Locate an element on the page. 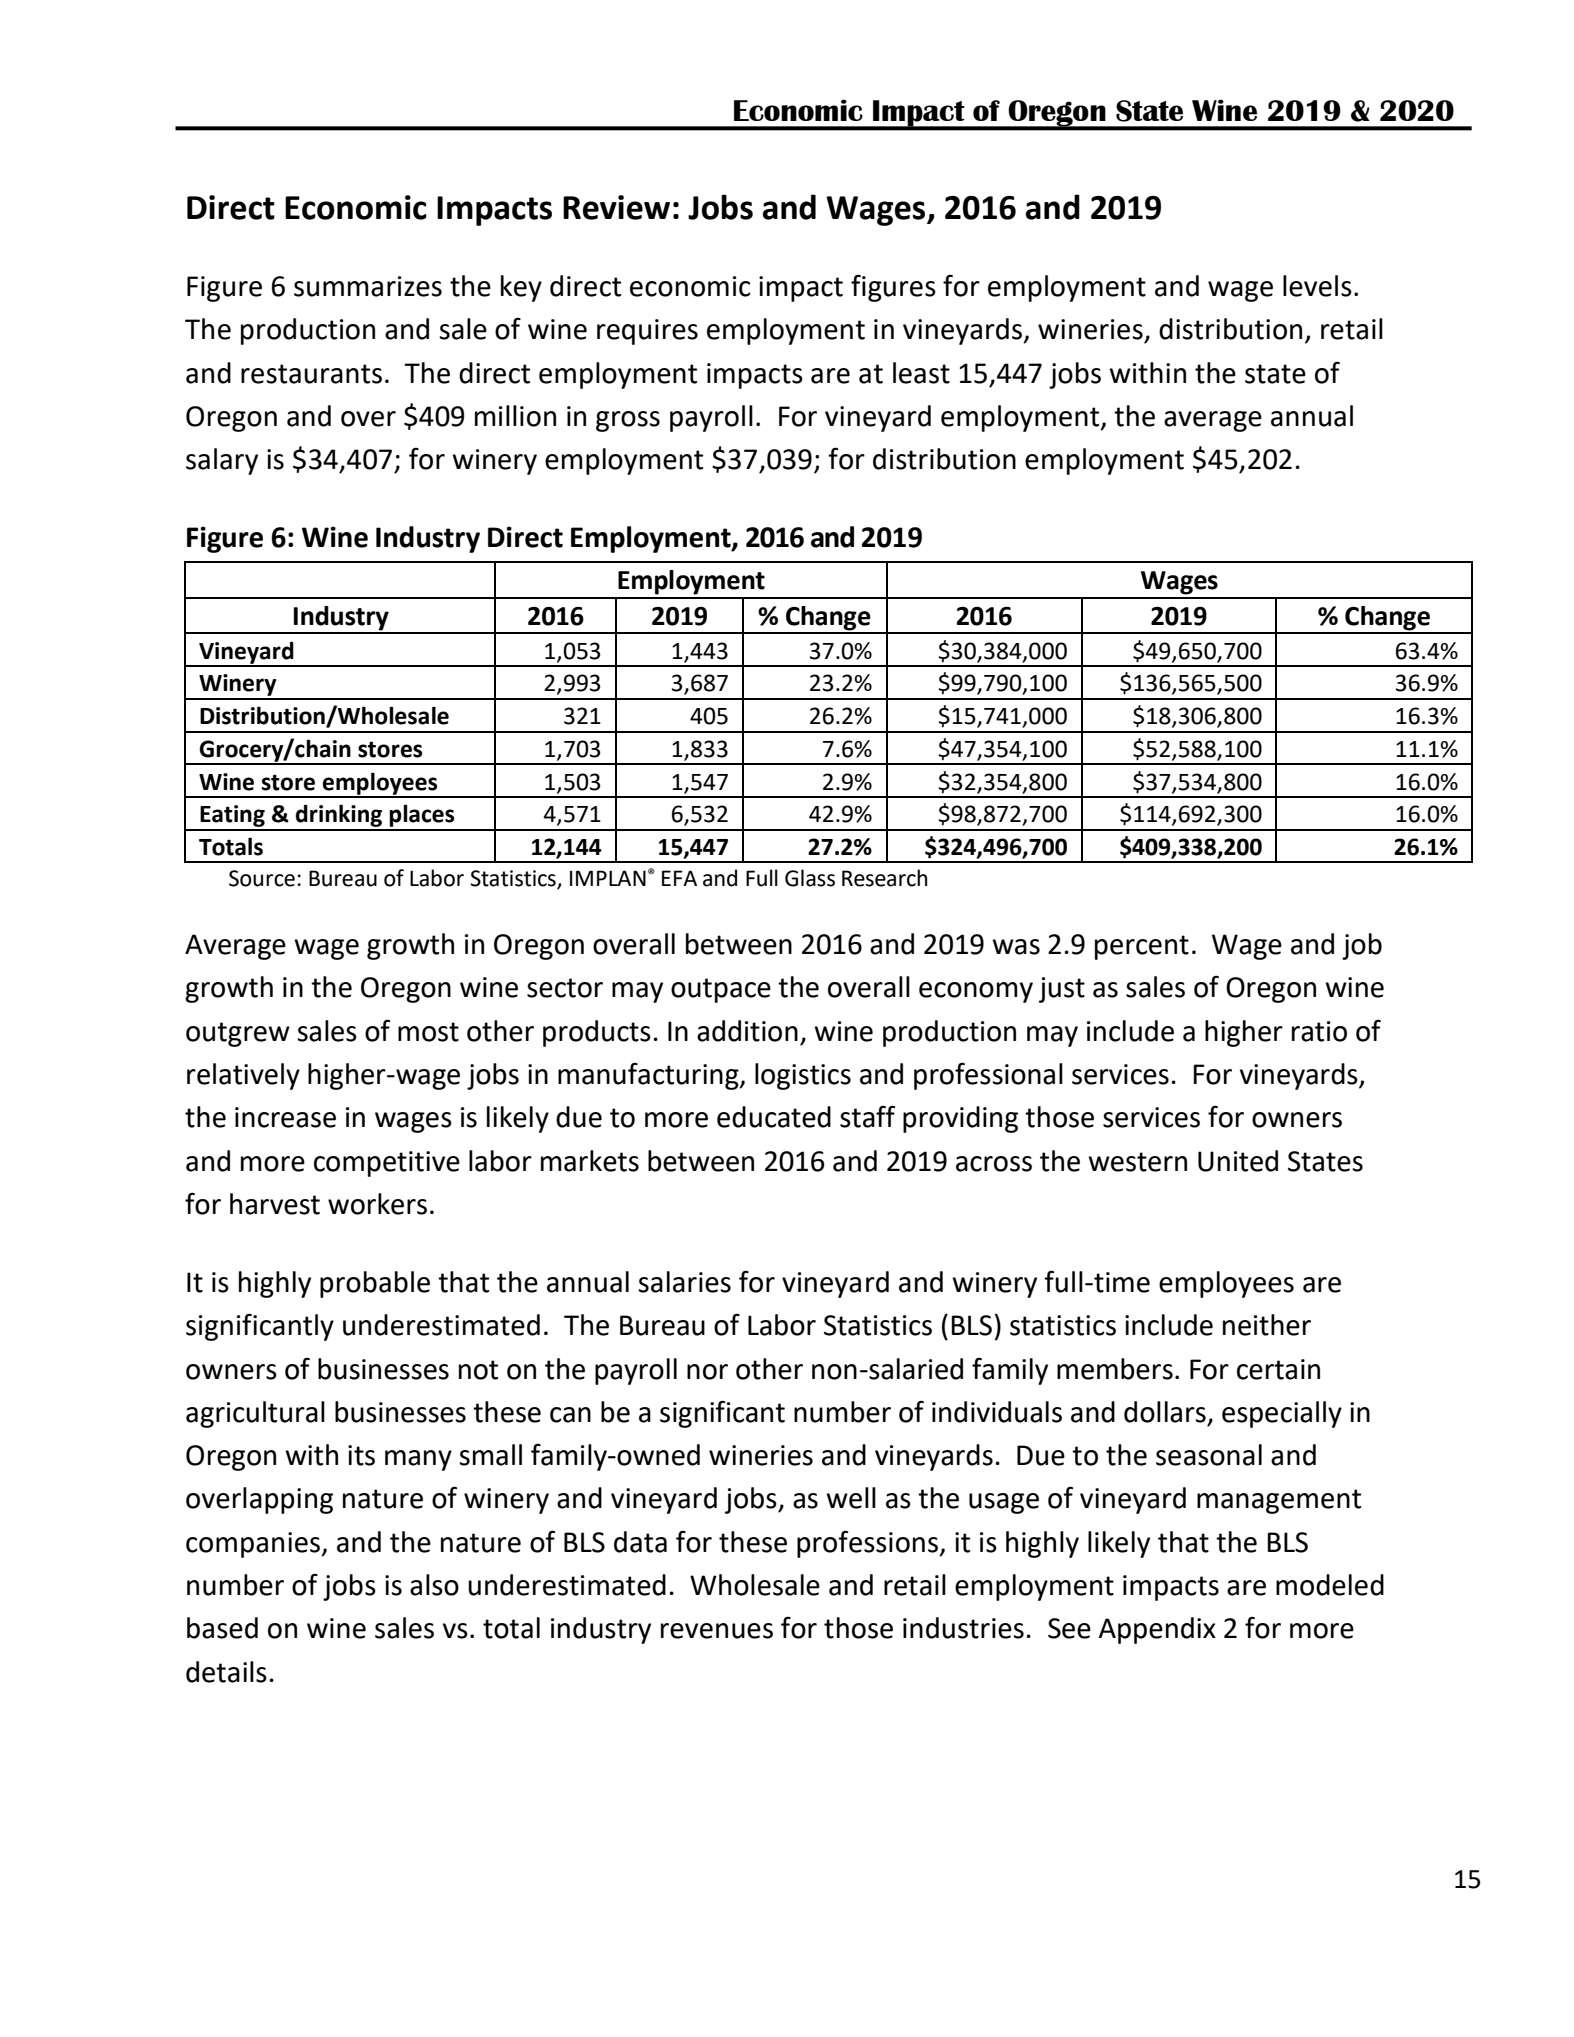  competitive is located at coordinates (387, 1164).
